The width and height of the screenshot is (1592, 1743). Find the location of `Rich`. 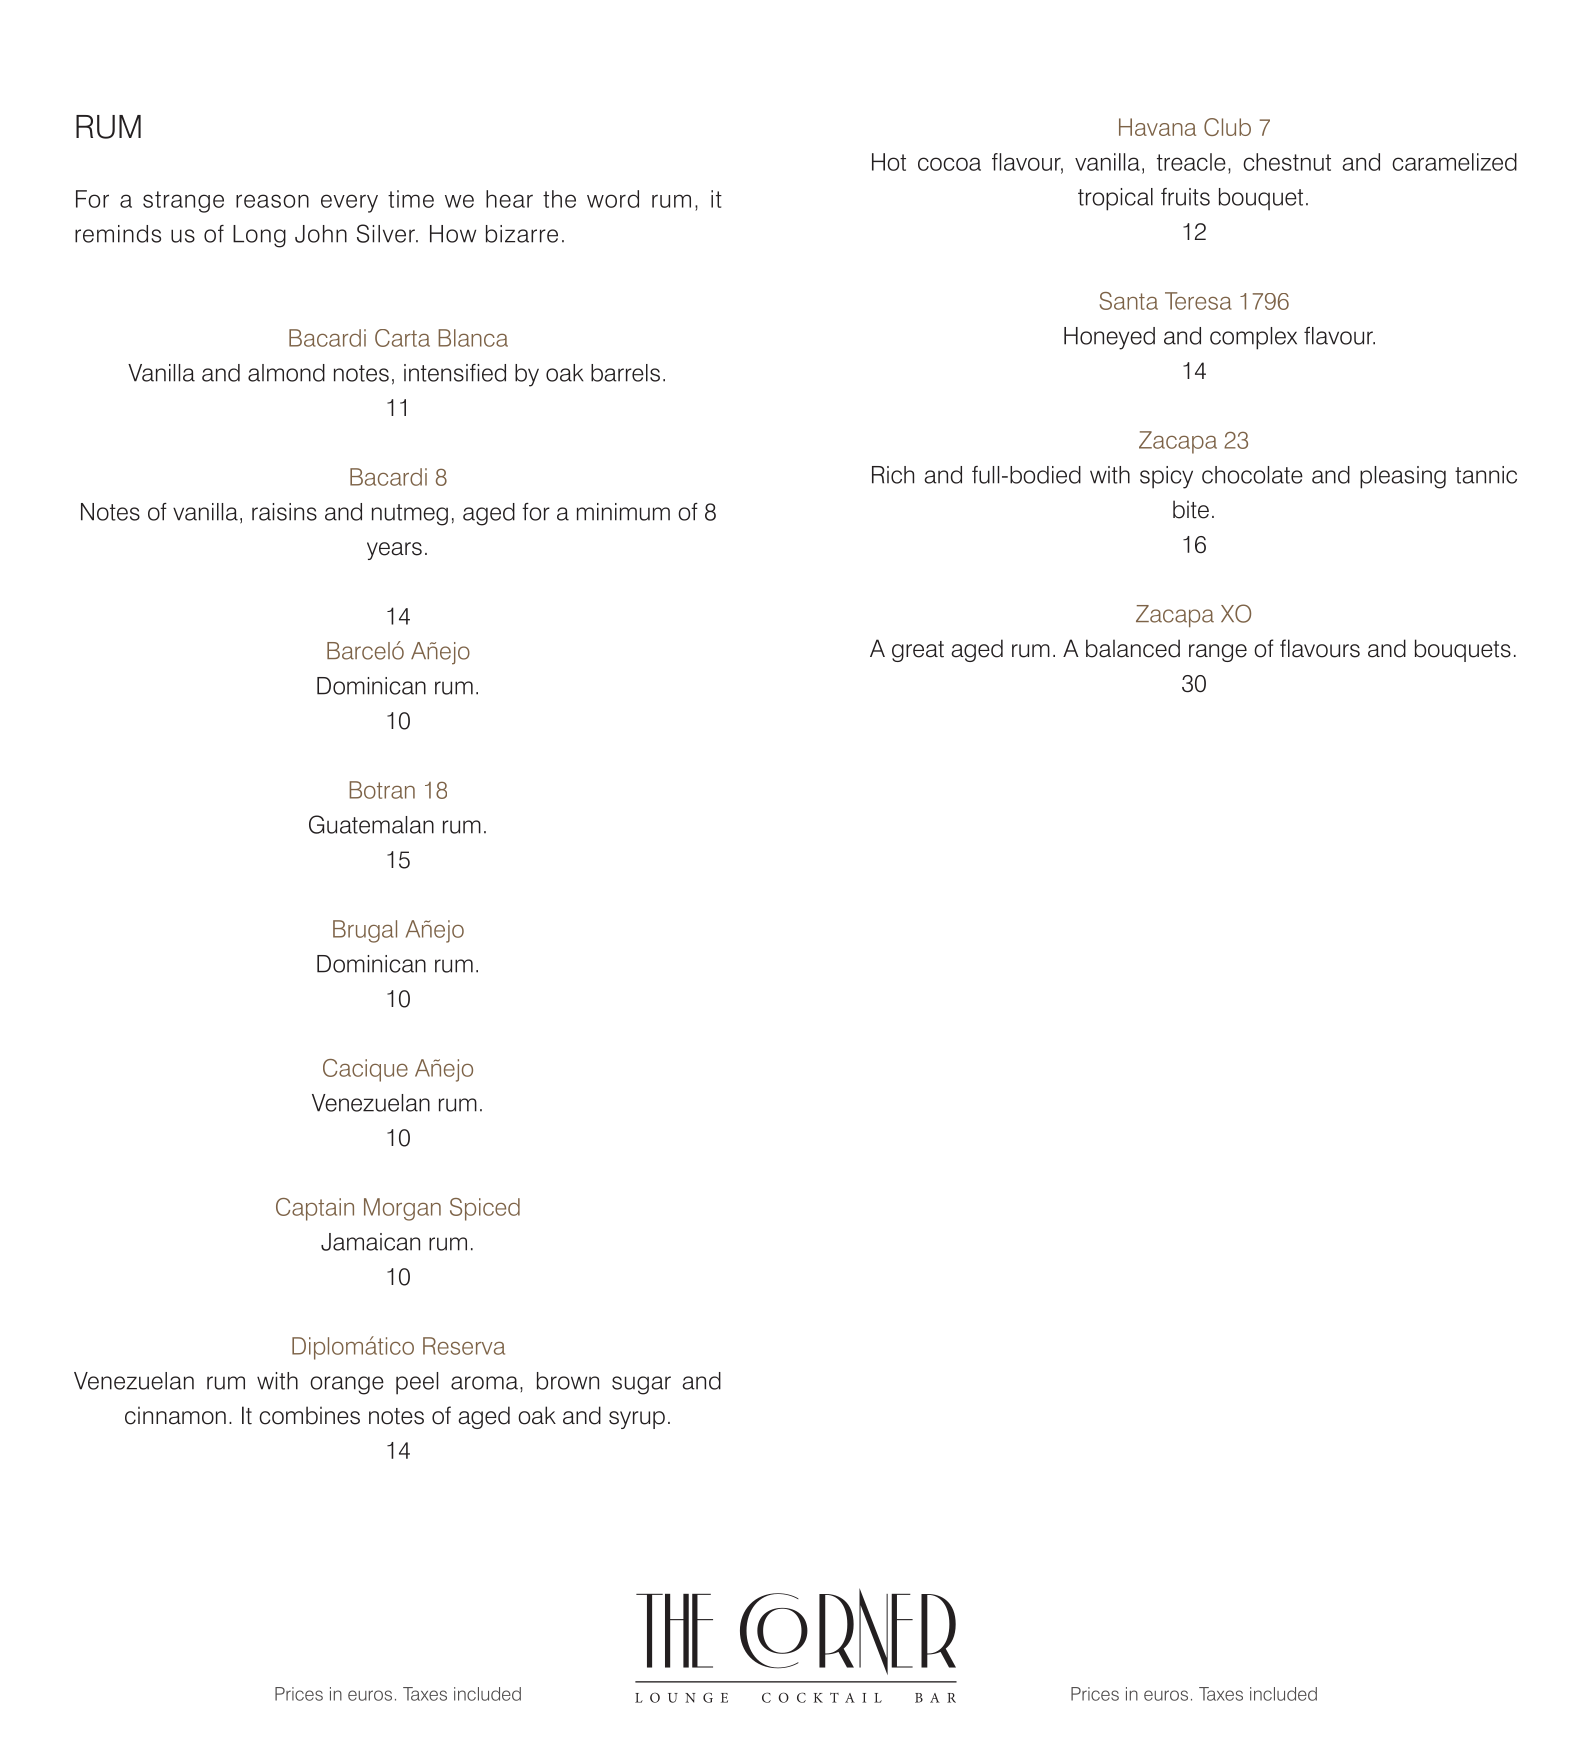

Rich is located at coordinates (893, 475).
